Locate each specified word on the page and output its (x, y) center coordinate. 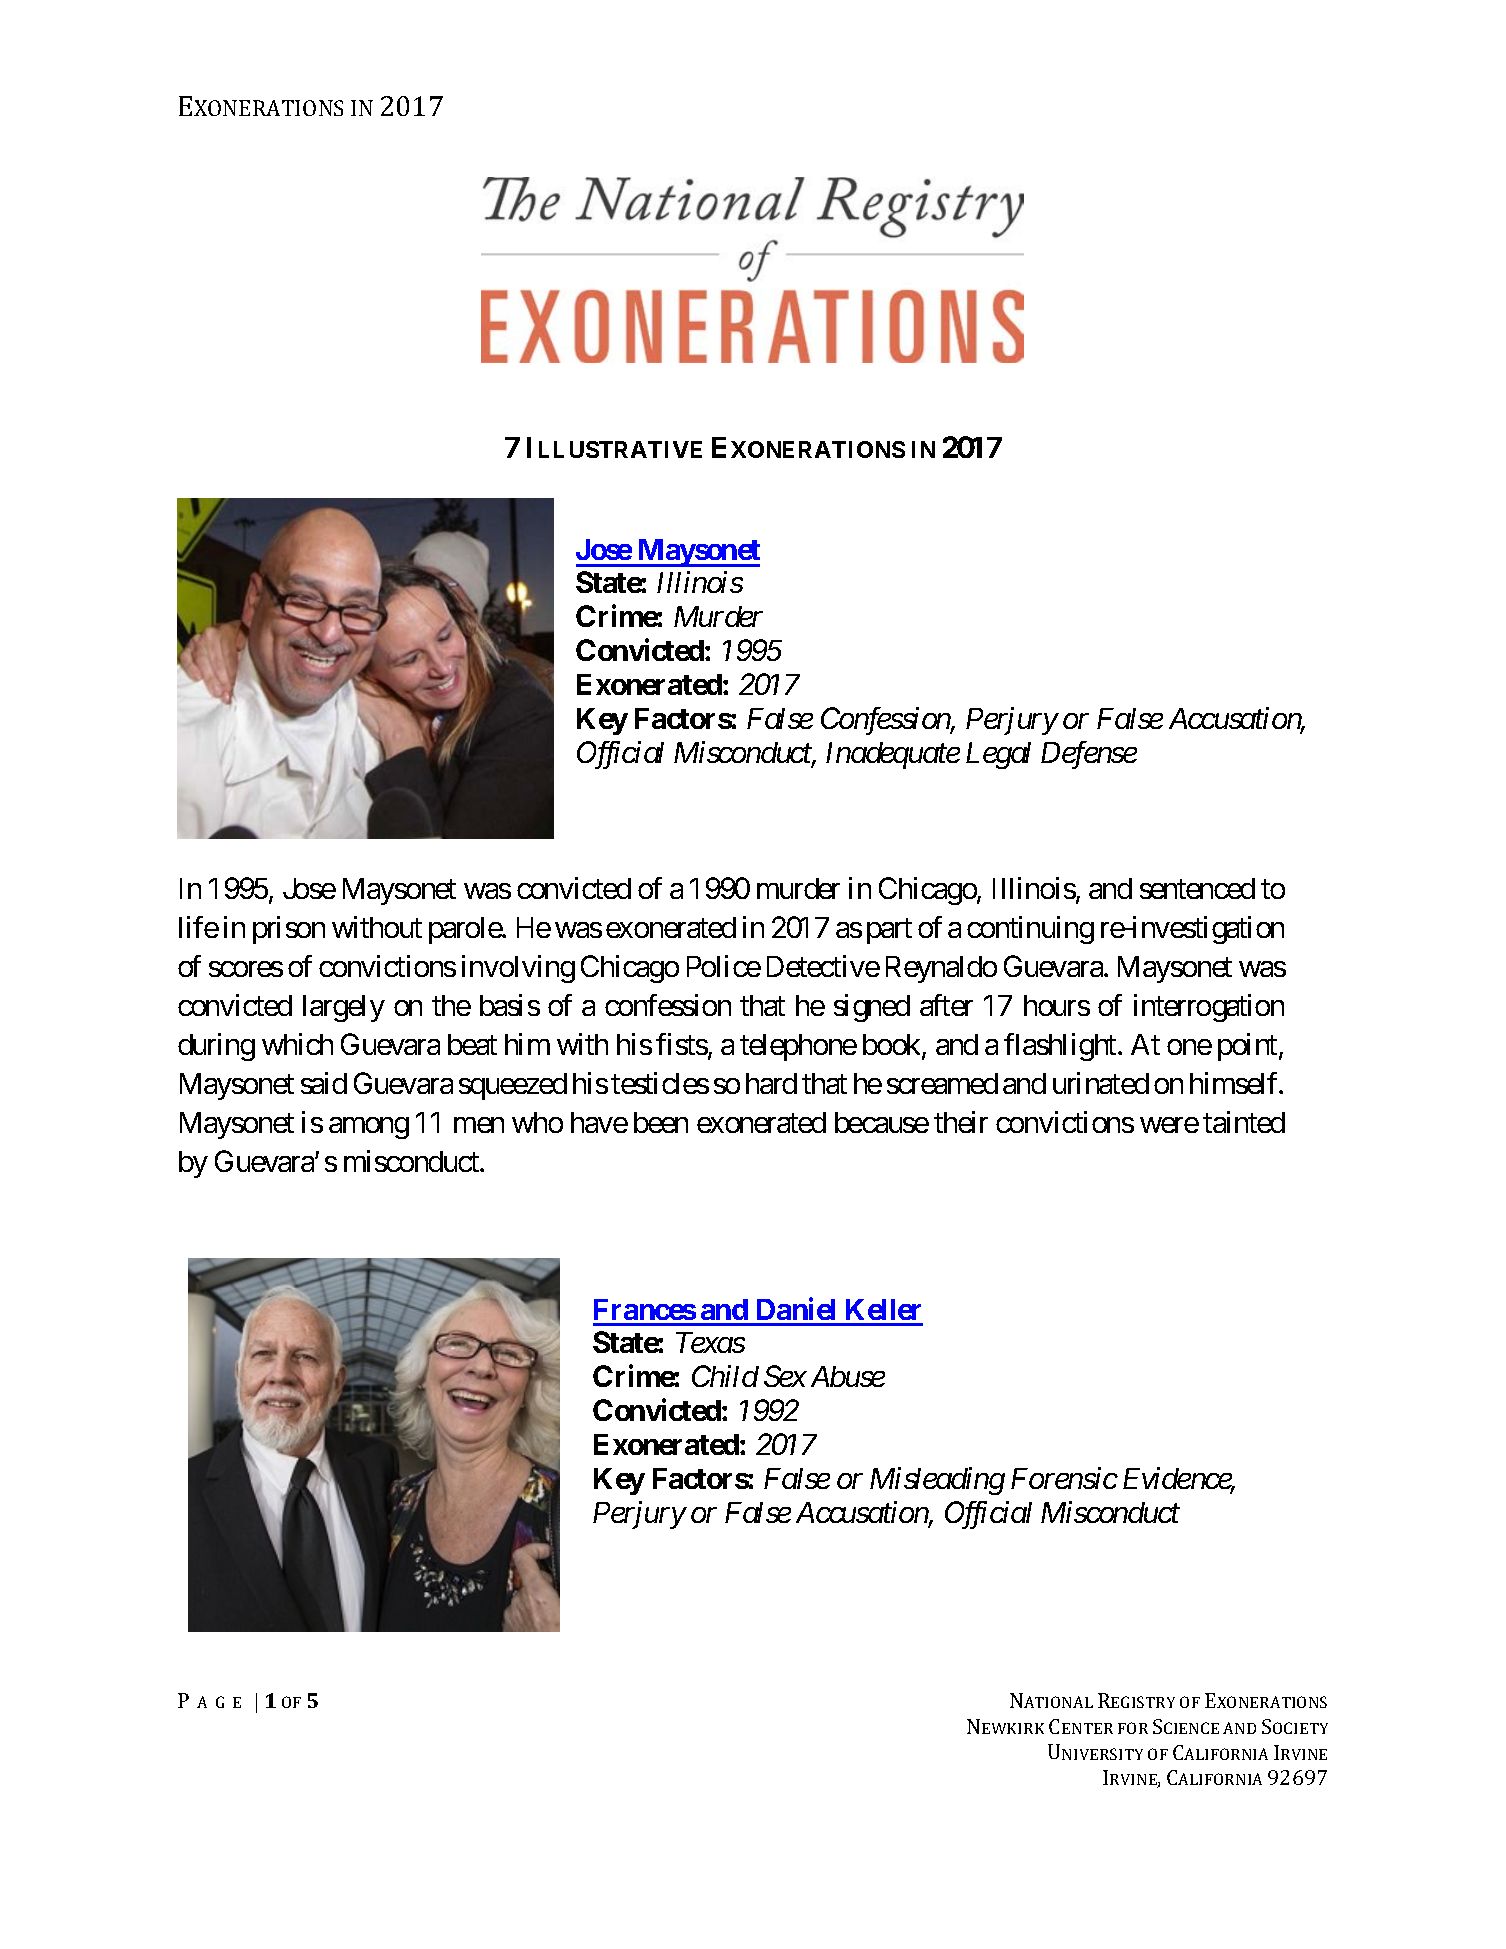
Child (725, 1376)
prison (289, 930)
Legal (998, 755)
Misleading (937, 1481)
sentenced (1197, 888)
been (661, 1122)
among (369, 1128)
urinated (1101, 1083)
